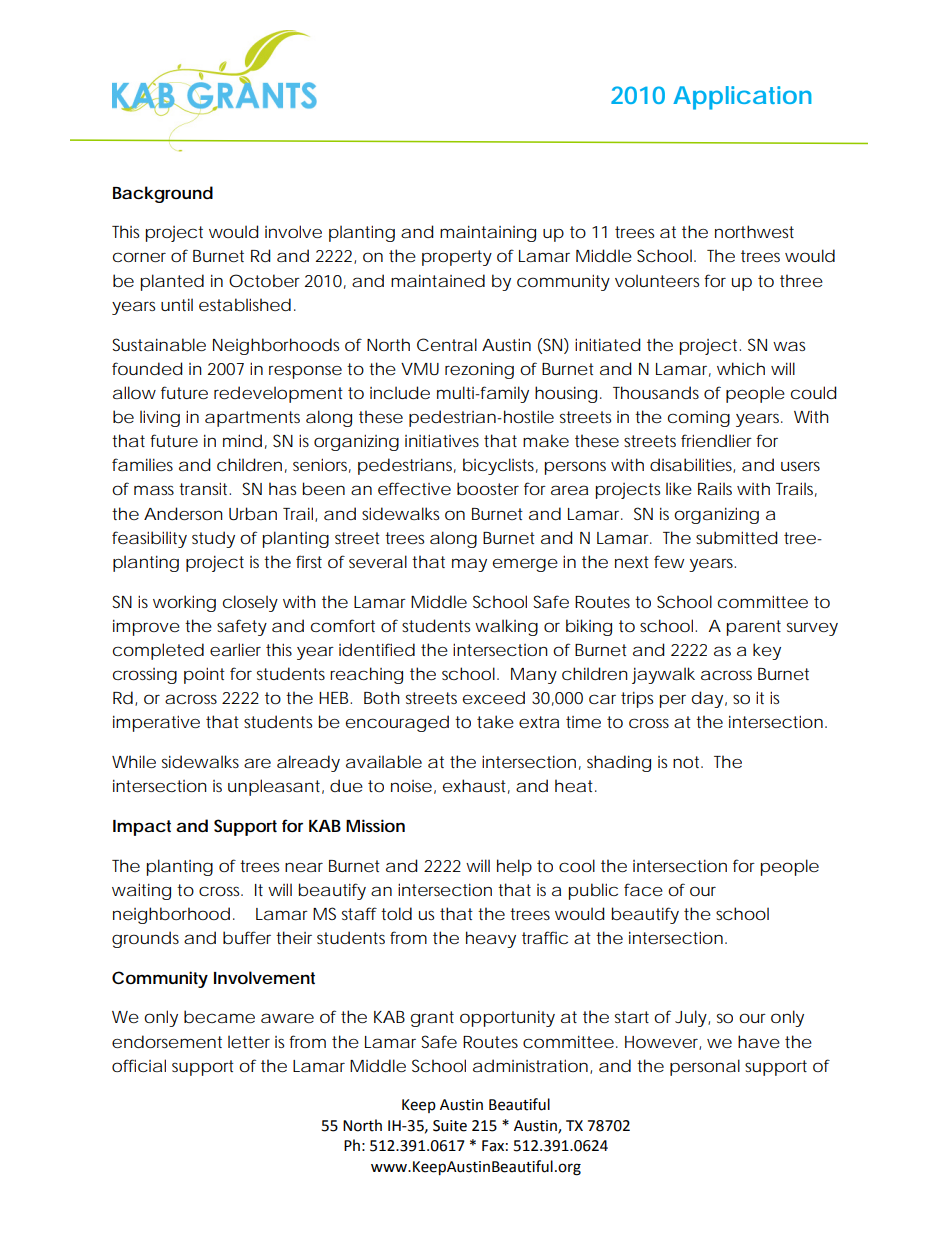 The height and width of the image is (1233, 952). Describe the element at coordinates (742, 98) in the image. I see `Application` at that location.
